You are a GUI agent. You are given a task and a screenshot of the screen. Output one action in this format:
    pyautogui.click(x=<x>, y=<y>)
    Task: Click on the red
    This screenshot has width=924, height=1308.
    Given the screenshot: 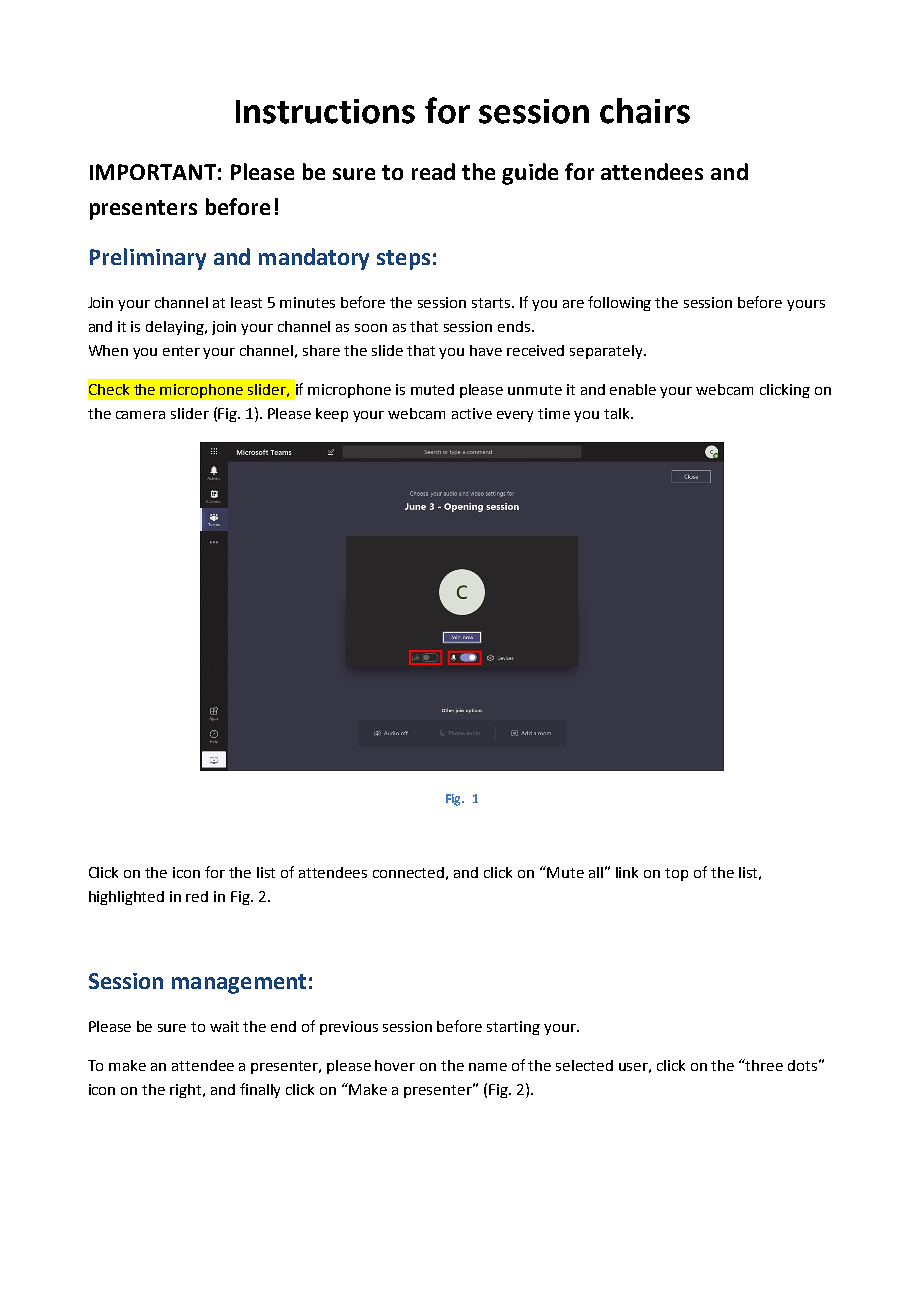 What is the action you would take?
    pyautogui.click(x=197, y=896)
